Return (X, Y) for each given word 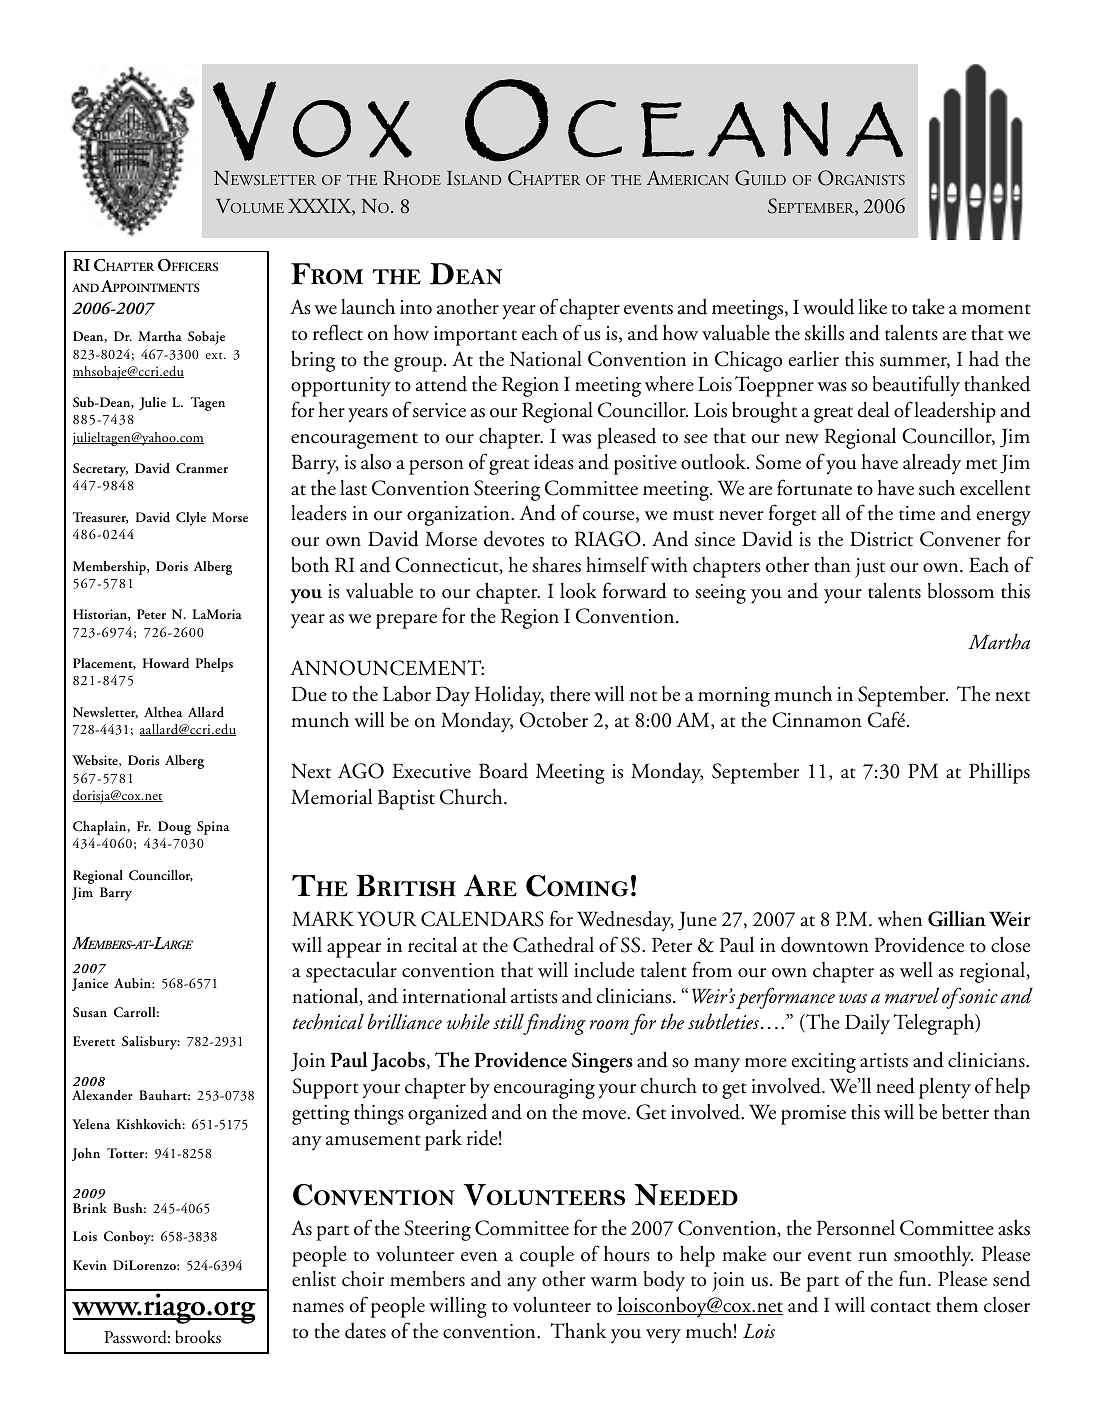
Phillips (999, 773)
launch (368, 306)
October (554, 719)
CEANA (735, 129)
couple (547, 1256)
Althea (163, 712)
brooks (198, 1337)
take (928, 306)
